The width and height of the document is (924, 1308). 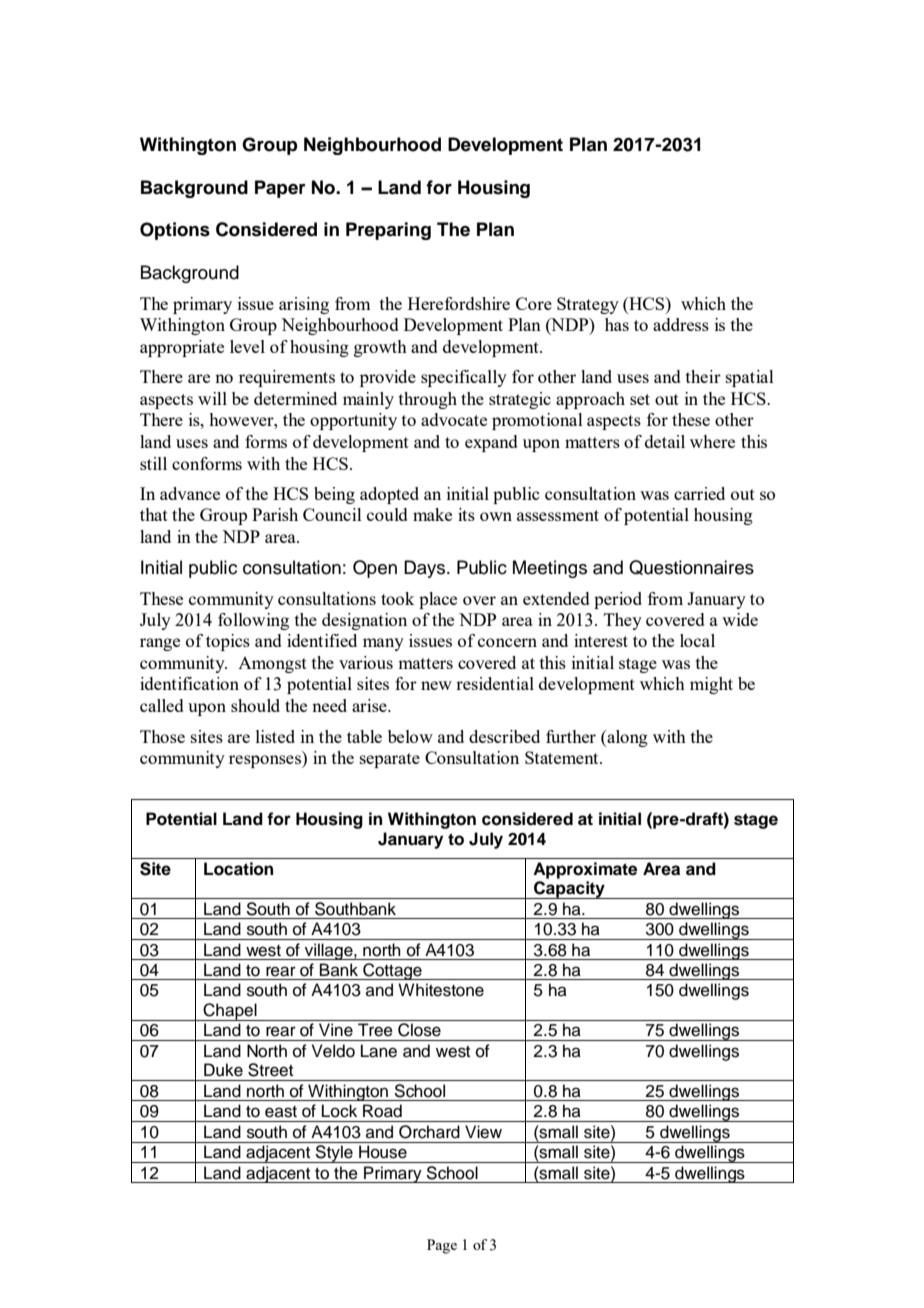 What do you see at coordinates (281, 1112) in the document?
I see `east` at bounding box center [281, 1112].
